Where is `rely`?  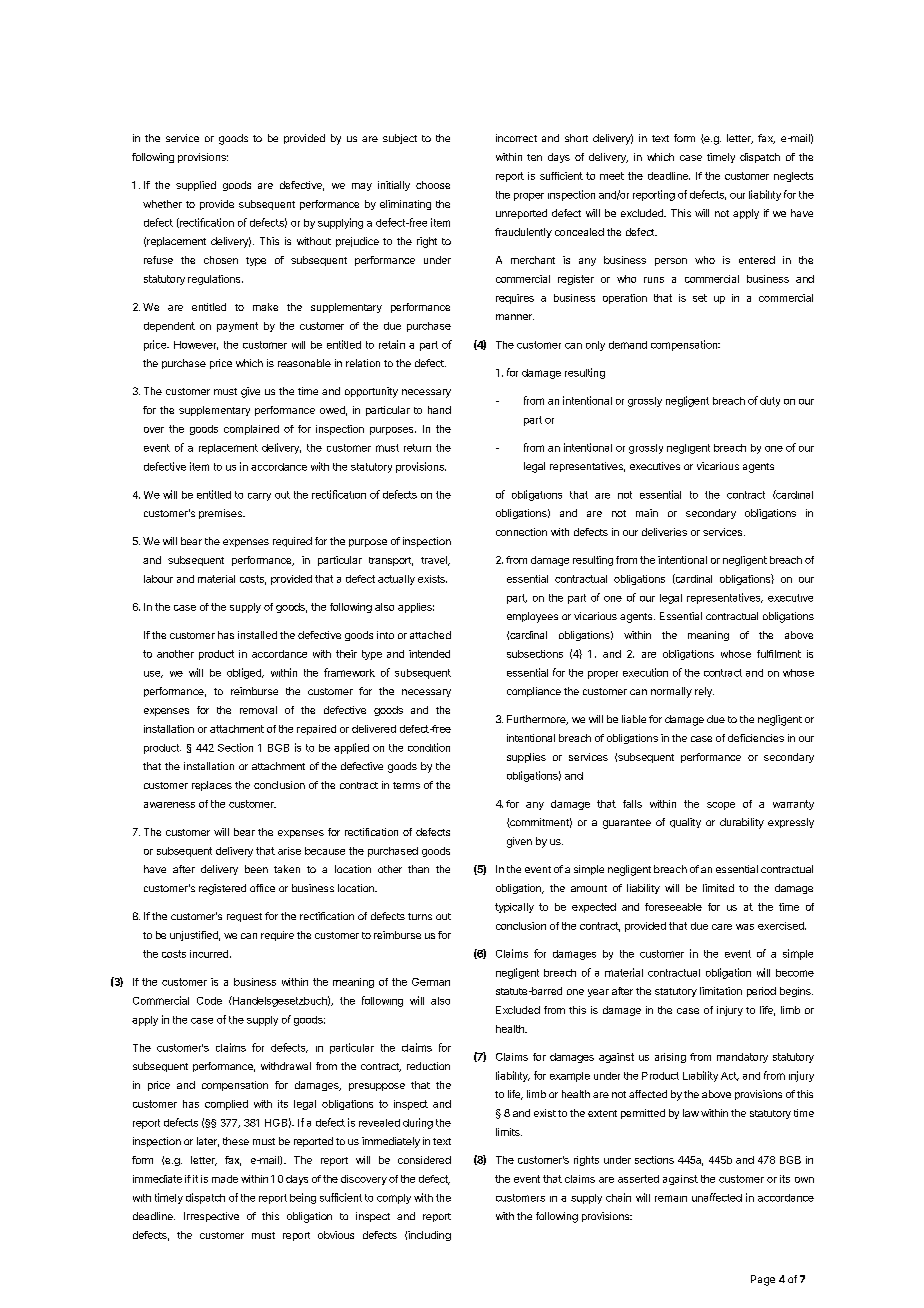 rely is located at coordinates (704, 692).
